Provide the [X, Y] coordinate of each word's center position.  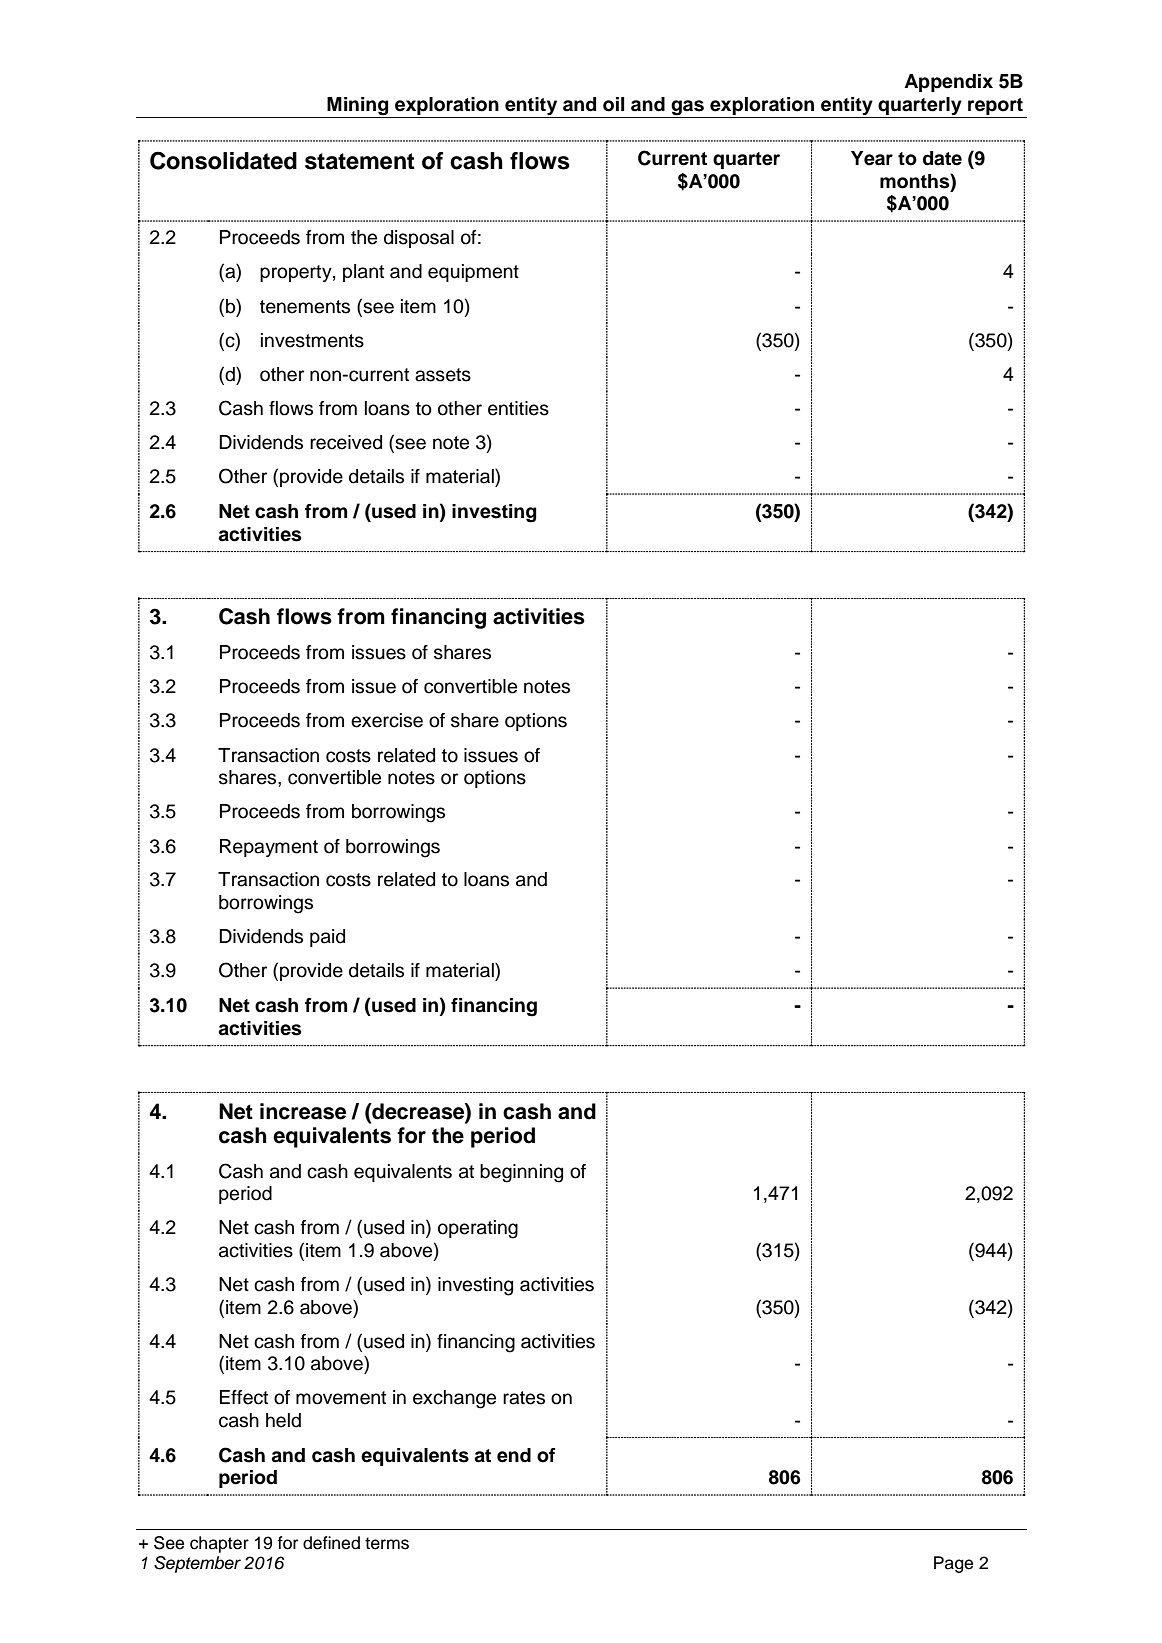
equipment [473, 273]
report [995, 106]
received [346, 442]
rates [524, 1398]
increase [303, 1111]
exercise [387, 720]
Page [953, 1564]
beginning [521, 1173]
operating [478, 1229]
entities [518, 408]
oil [613, 104]
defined [331, 1543]
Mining [358, 106]
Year [872, 158]
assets [443, 375]
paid [327, 938]
